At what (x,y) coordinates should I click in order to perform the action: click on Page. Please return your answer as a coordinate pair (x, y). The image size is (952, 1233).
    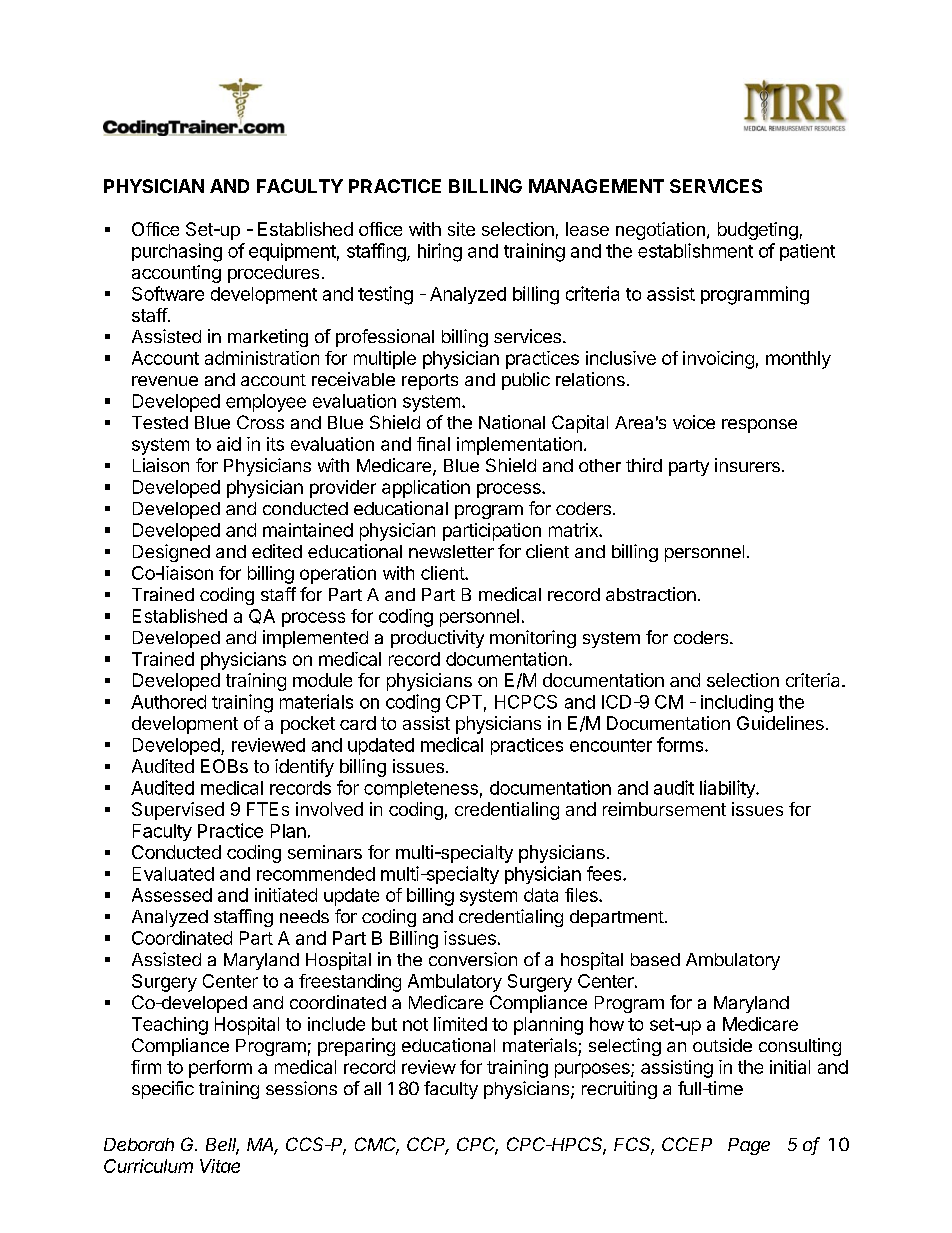
    Looking at the image, I should click on (749, 1146).
